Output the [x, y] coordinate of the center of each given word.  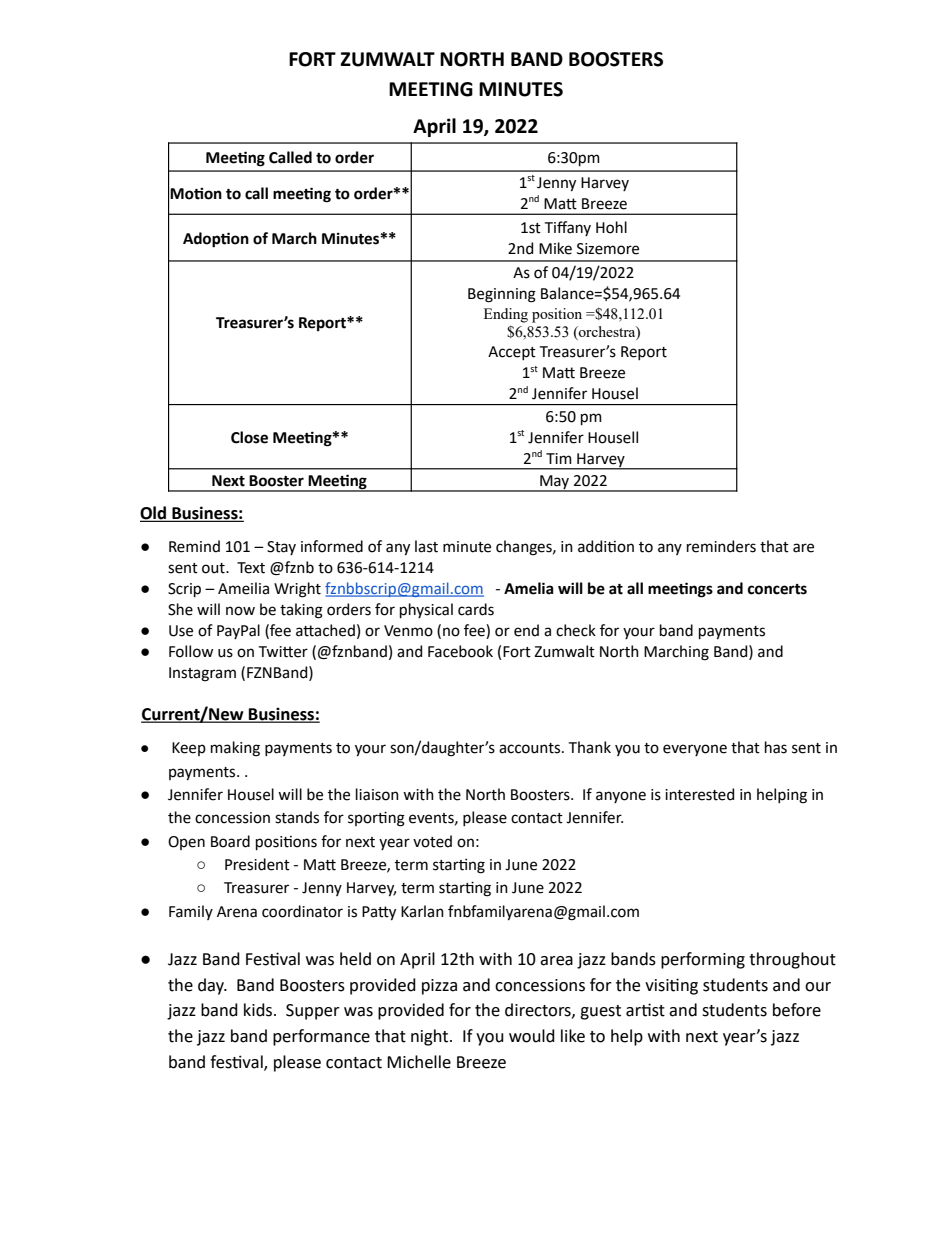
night [431, 1037]
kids [258, 1010]
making [235, 749]
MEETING [431, 89]
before [797, 1010]
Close [249, 437]
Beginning [502, 295]
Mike [555, 248]
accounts [531, 748]
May [554, 483]
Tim [559, 458]
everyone [695, 750]
